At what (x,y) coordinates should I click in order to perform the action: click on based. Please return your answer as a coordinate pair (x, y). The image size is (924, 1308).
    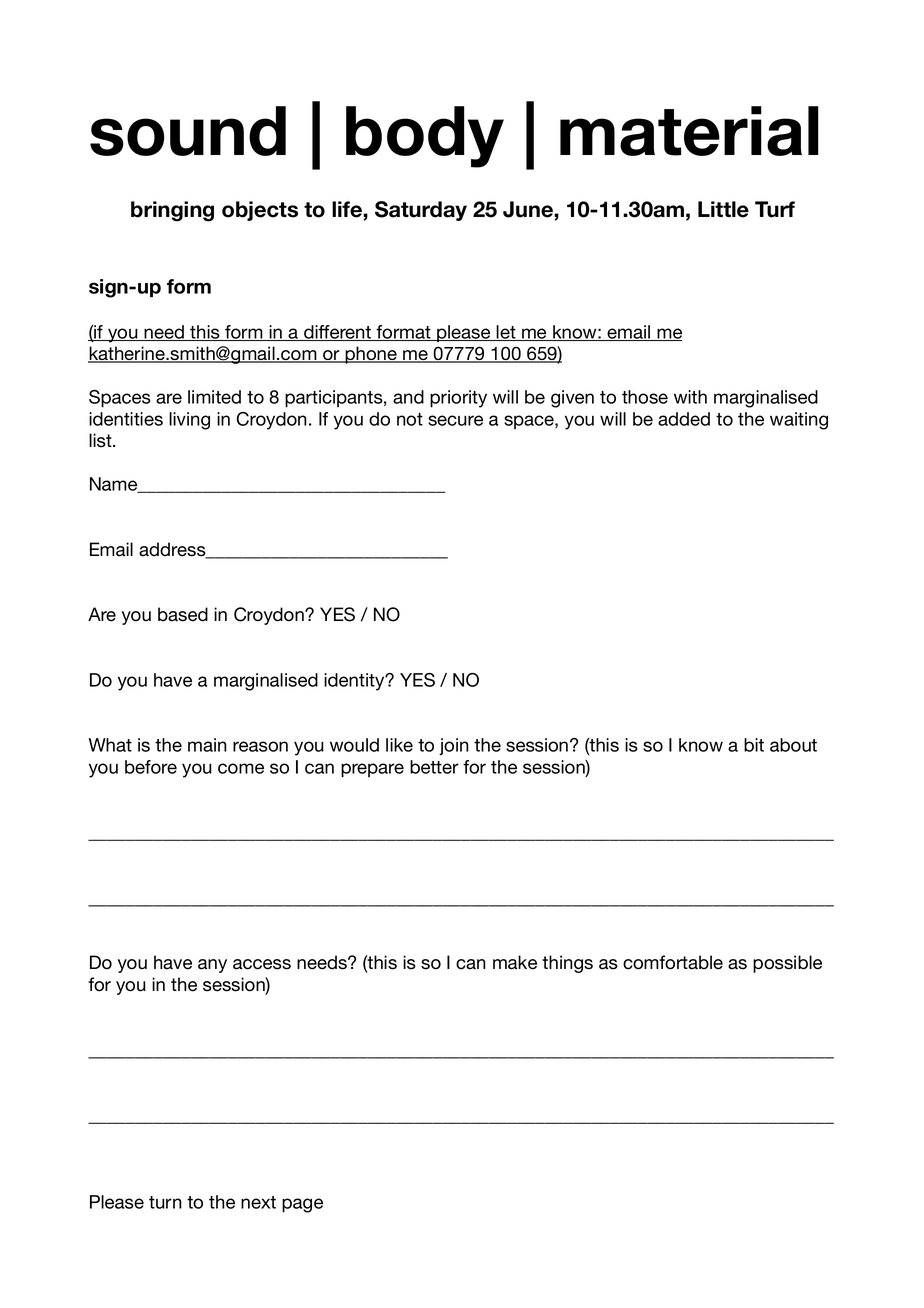
    Looking at the image, I should click on (183, 614).
